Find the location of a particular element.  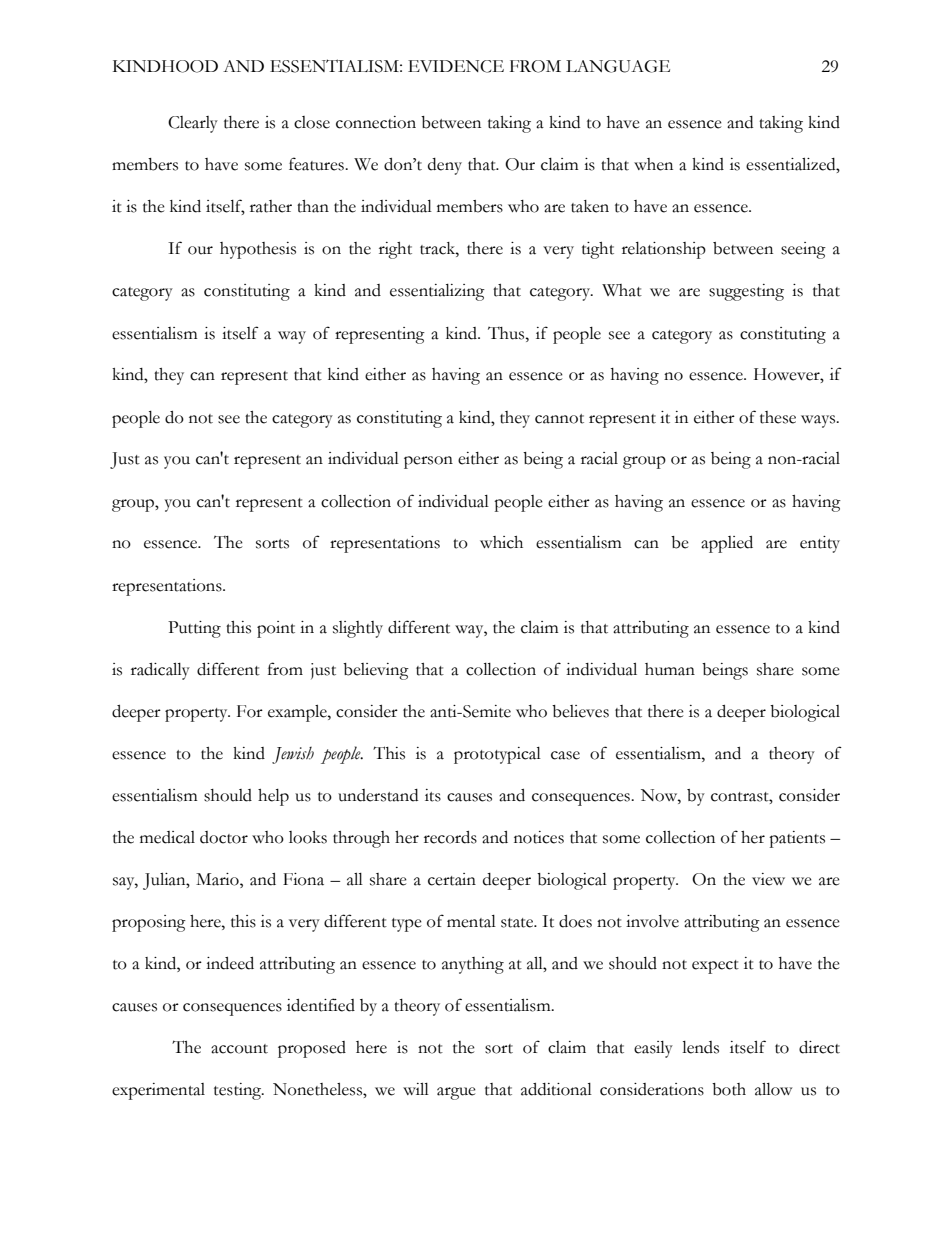

Clearly is located at coordinates (193, 124).
